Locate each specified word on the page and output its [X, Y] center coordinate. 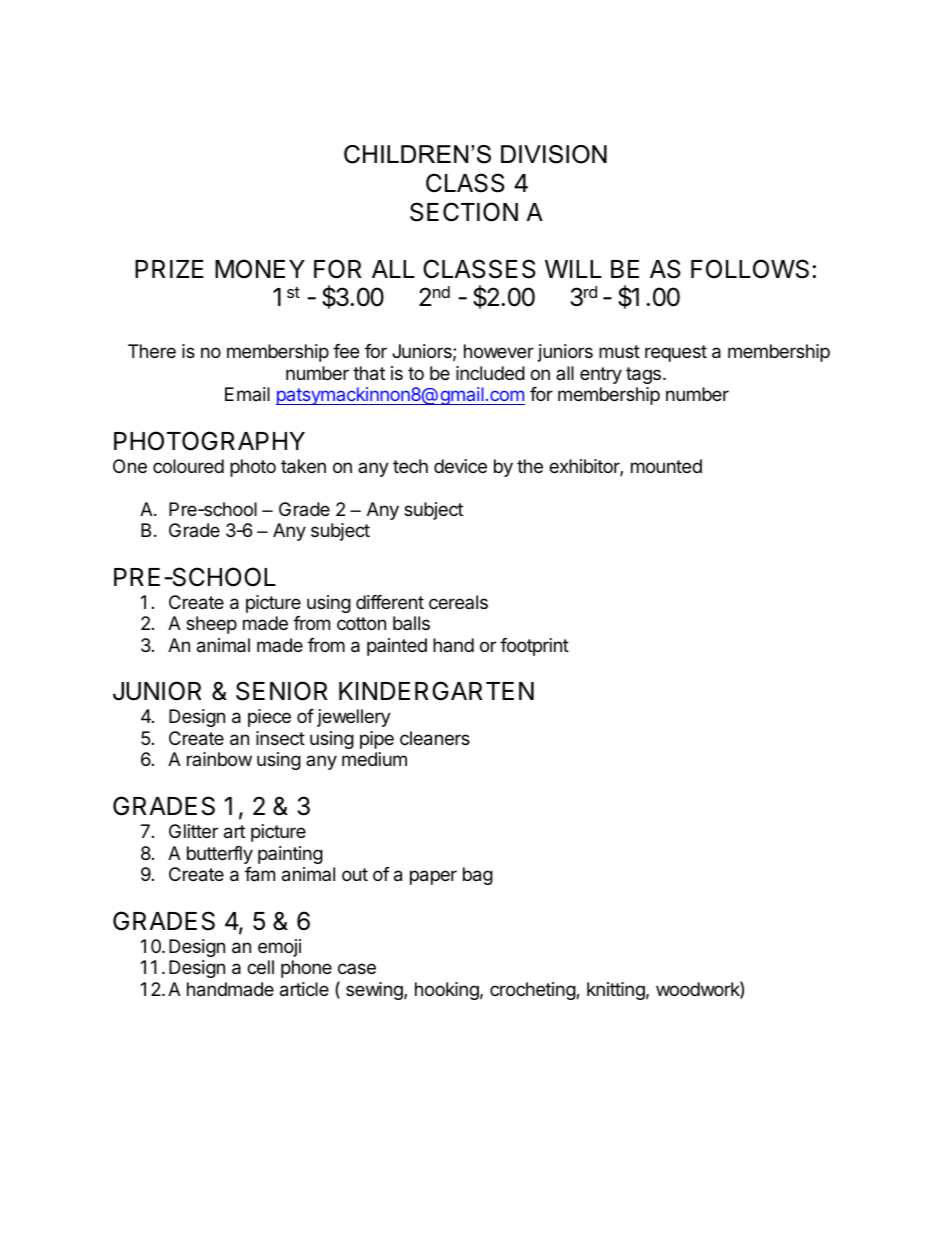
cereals [458, 602]
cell [260, 967]
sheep [211, 625]
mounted [666, 466]
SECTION [464, 212]
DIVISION [554, 154]
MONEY [260, 269]
